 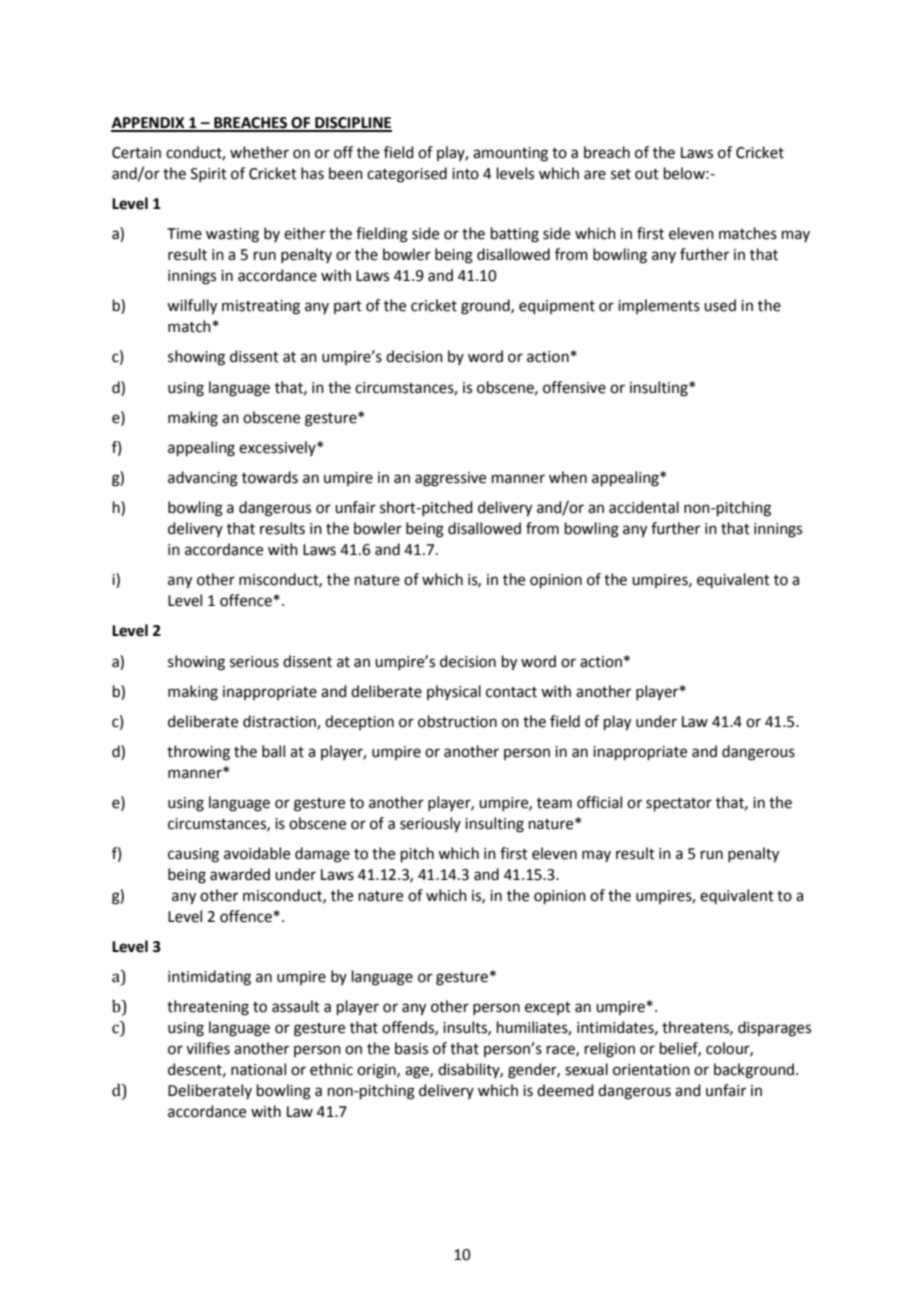 What do you see at coordinates (644, 507) in the screenshot?
I see `accidental` at bounding box center [644, 507].
